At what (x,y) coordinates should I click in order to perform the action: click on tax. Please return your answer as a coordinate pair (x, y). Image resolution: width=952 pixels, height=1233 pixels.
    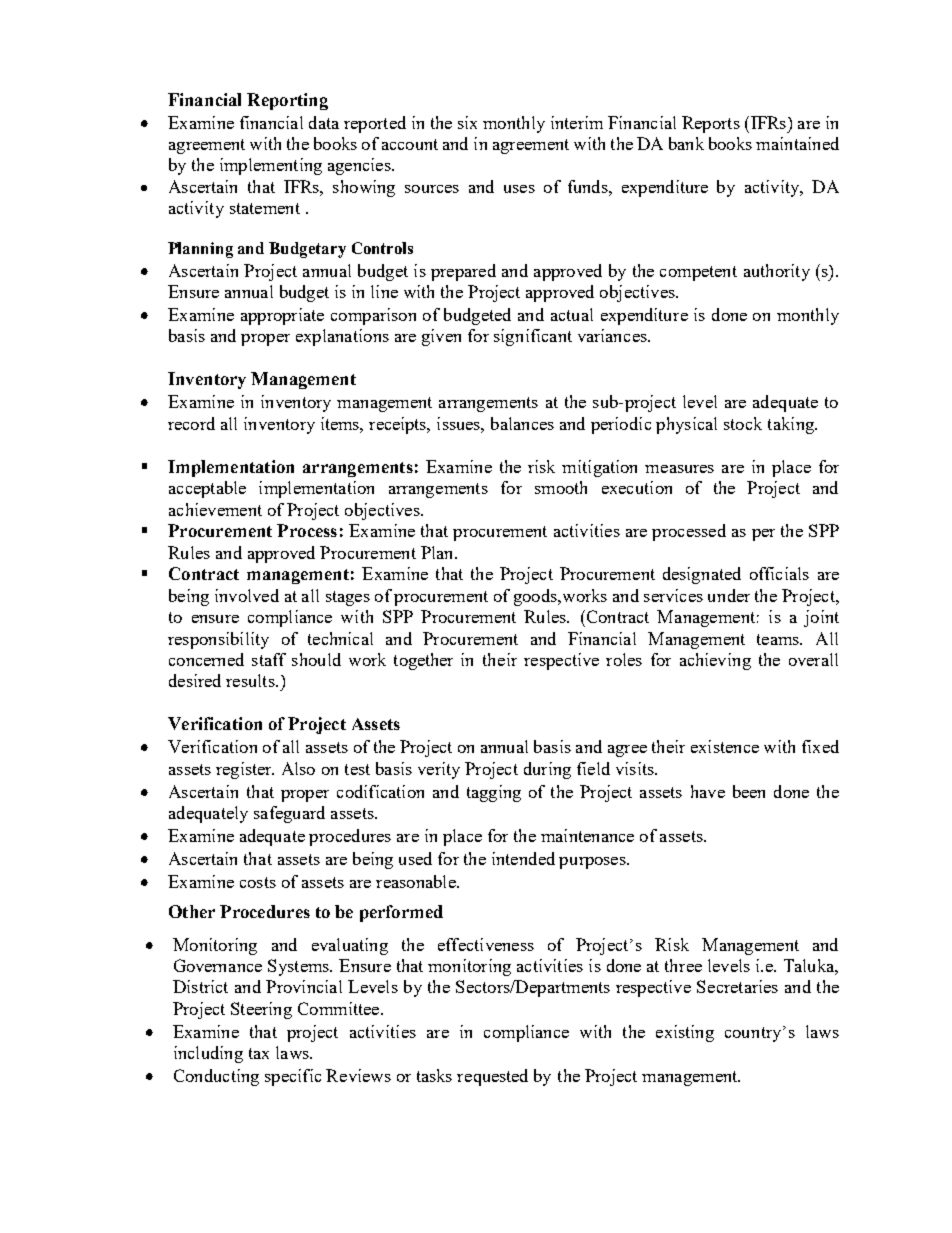
    Looking at the image, I should click on (259, 1053).
